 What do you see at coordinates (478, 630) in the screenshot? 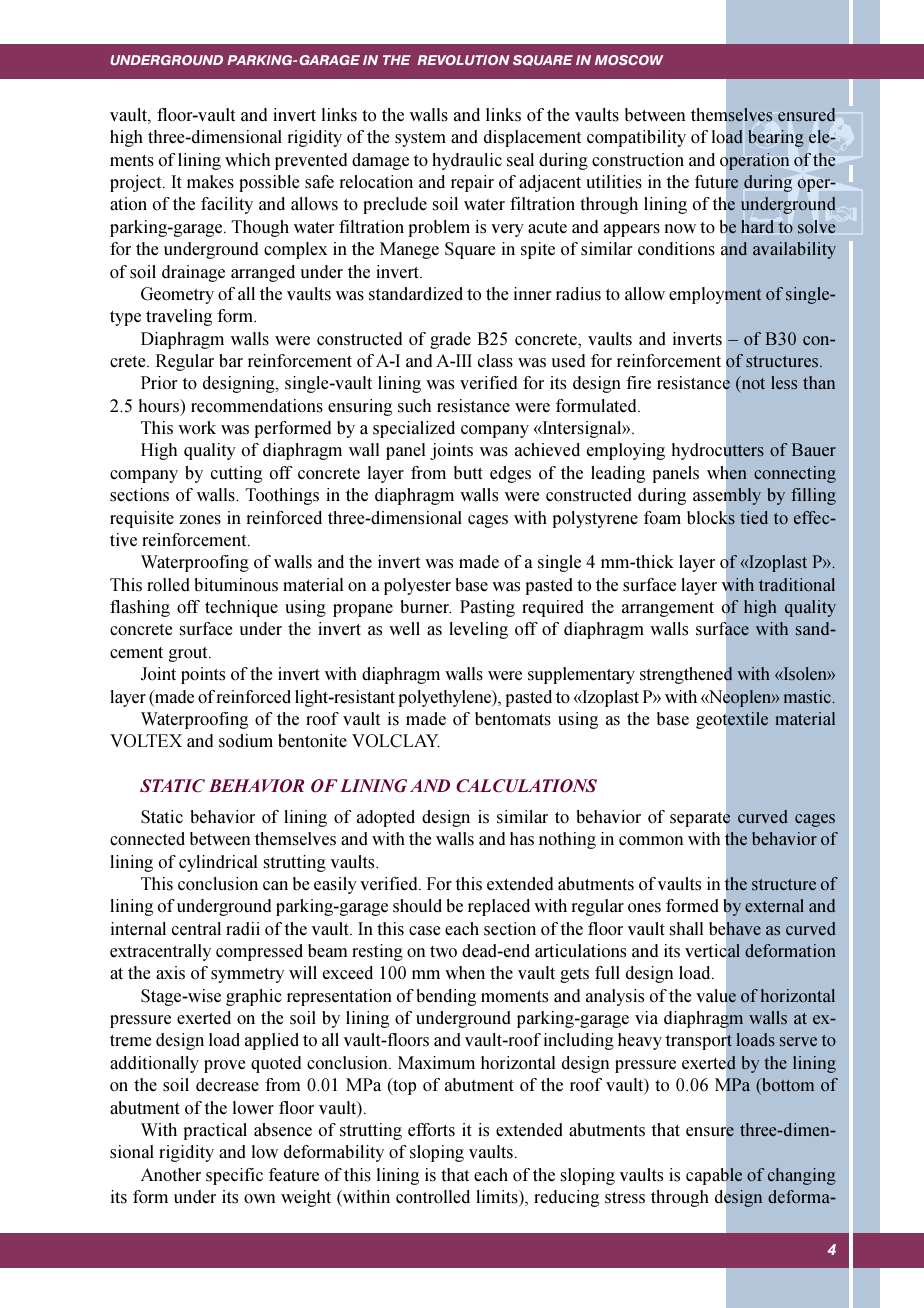
I see `leveling` at bounding box center [478, 630].
